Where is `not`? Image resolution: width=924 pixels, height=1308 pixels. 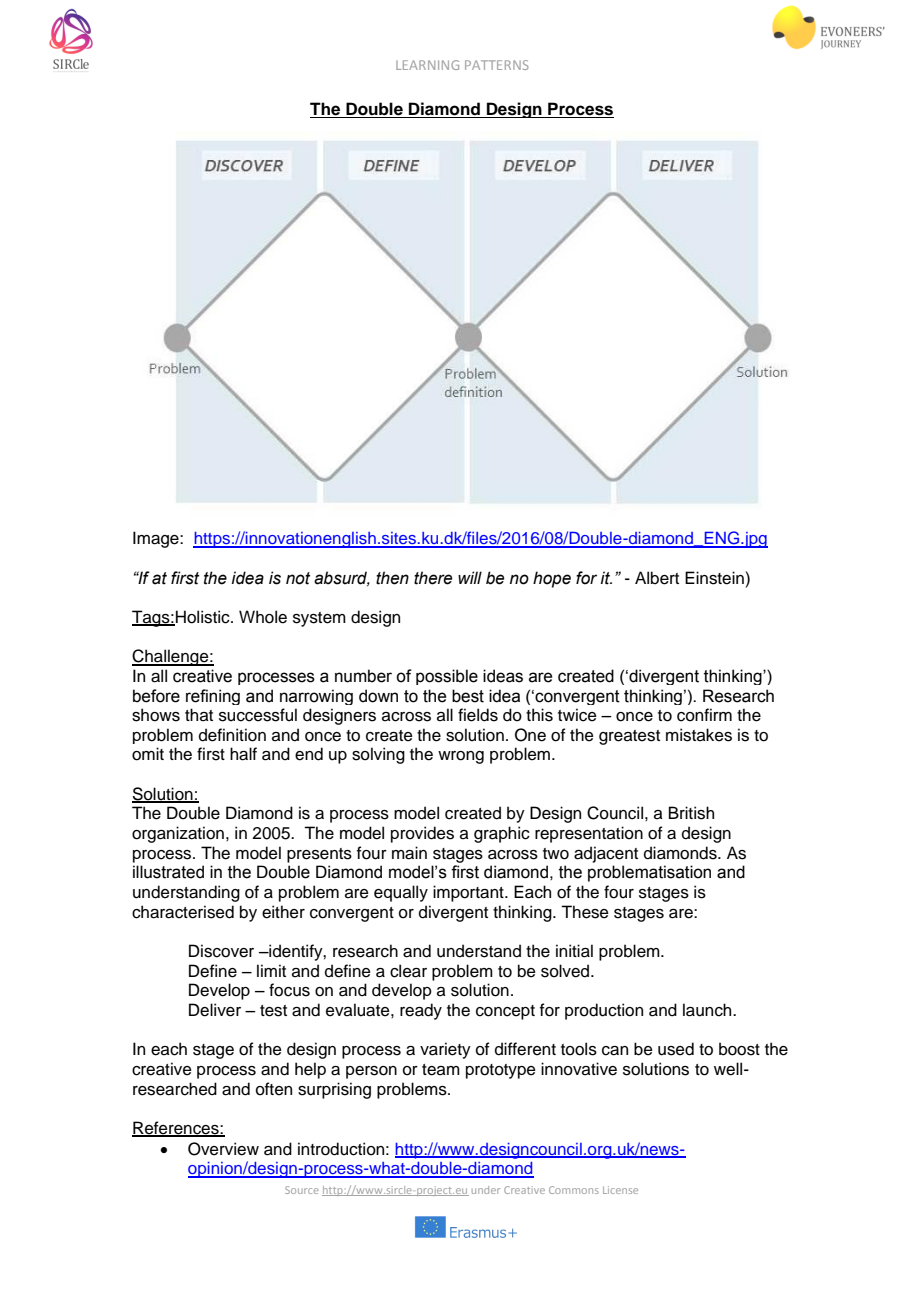 not is located at coordinates (298, 578).
